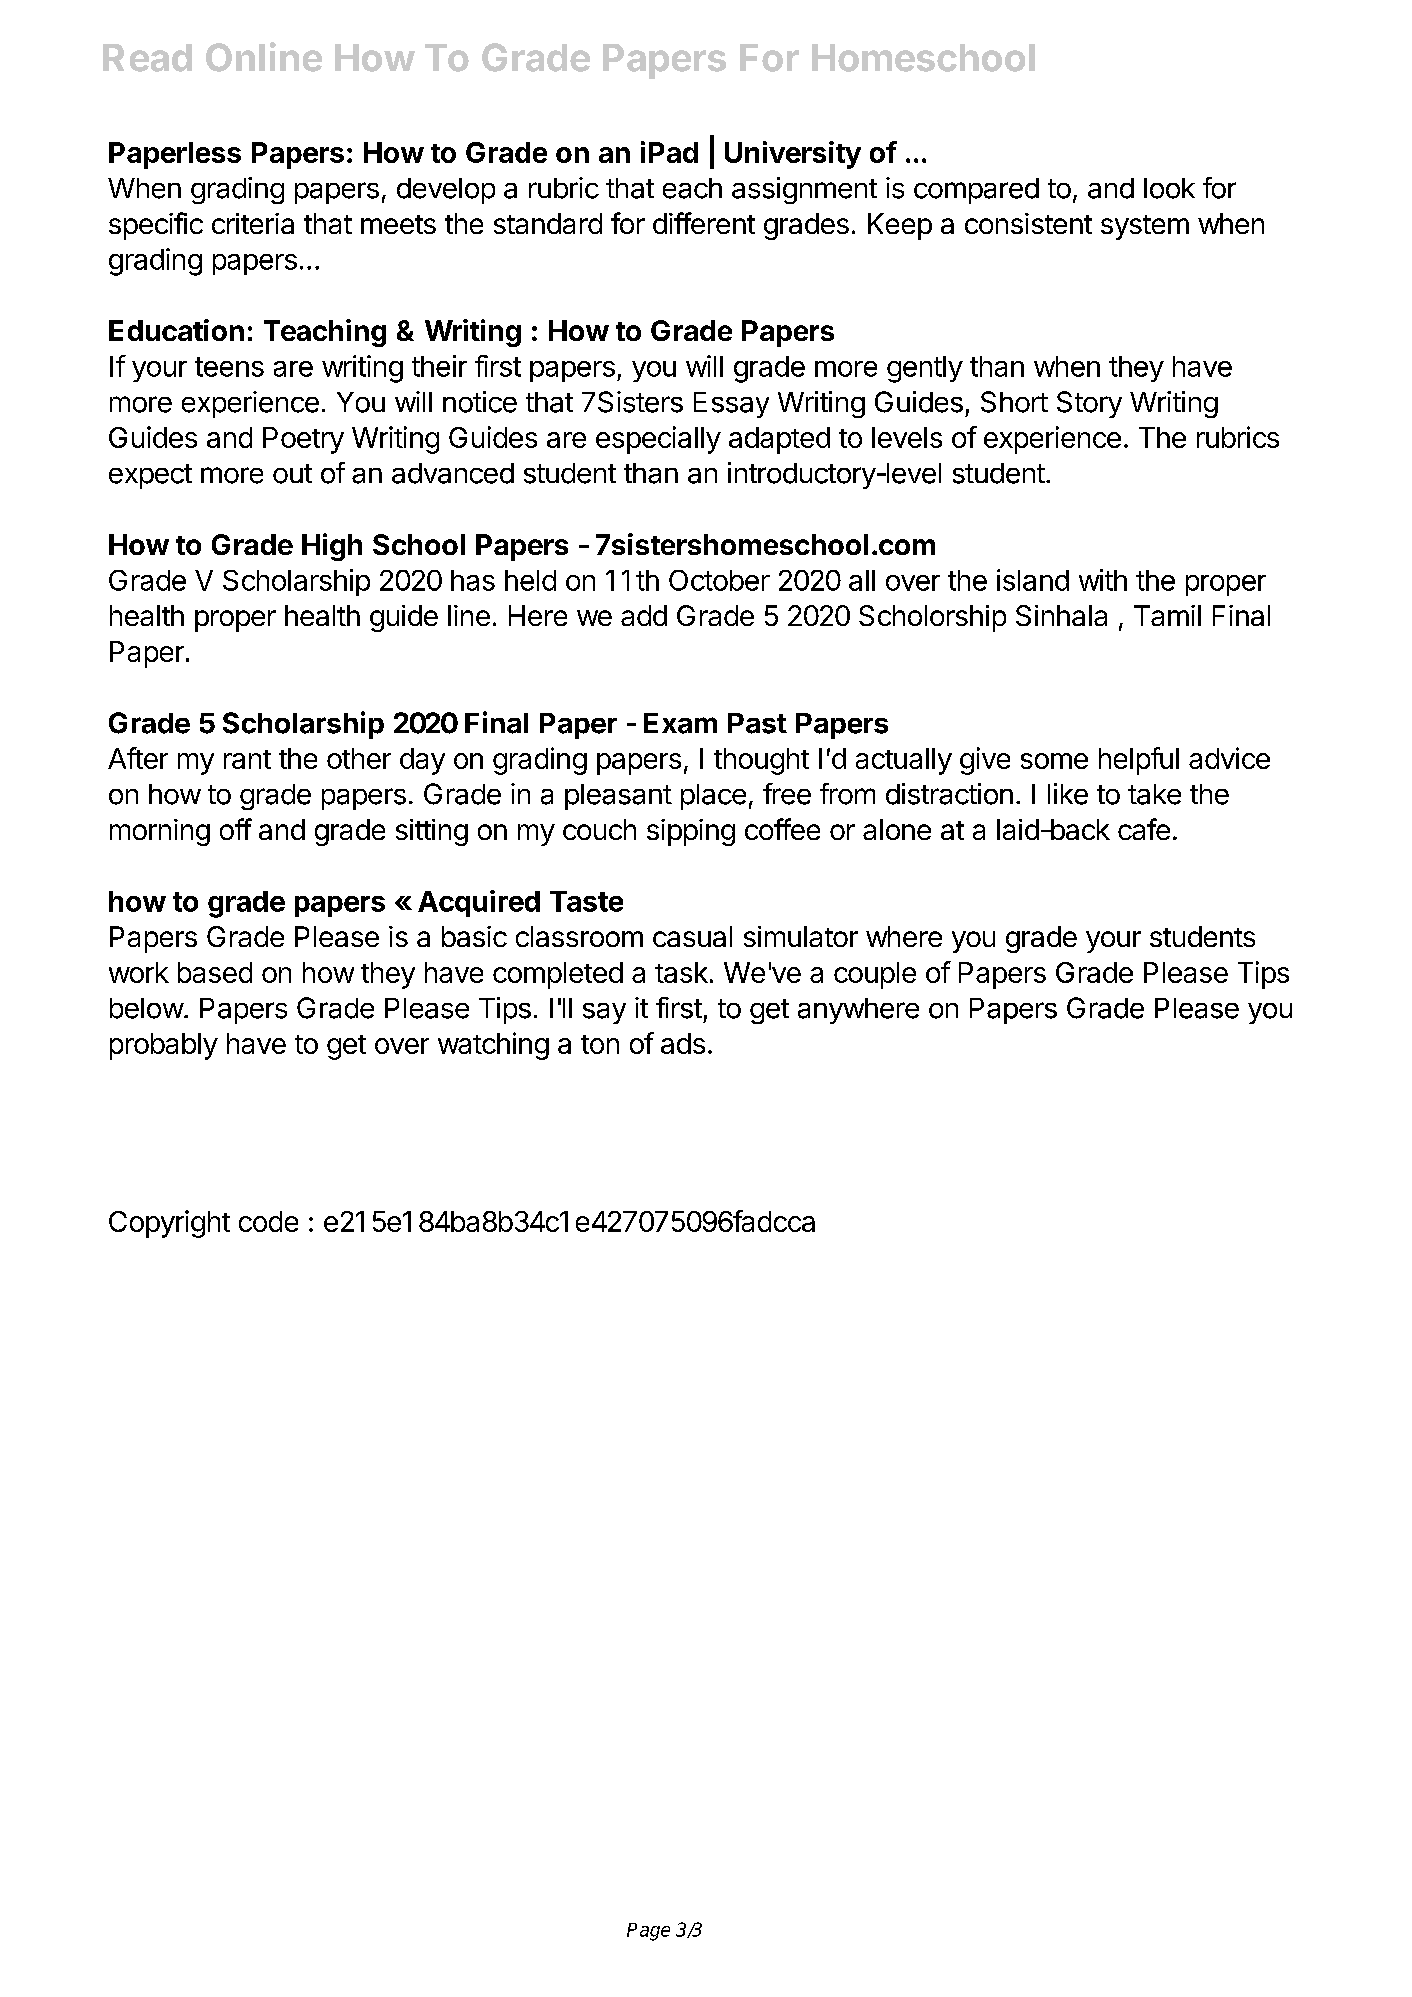 The width and height of the screenshot is (1412, 1997). What do you see at coordinates (268, 1221) in the screenshot?
I see `code` at bounding box center [268, 1221].
